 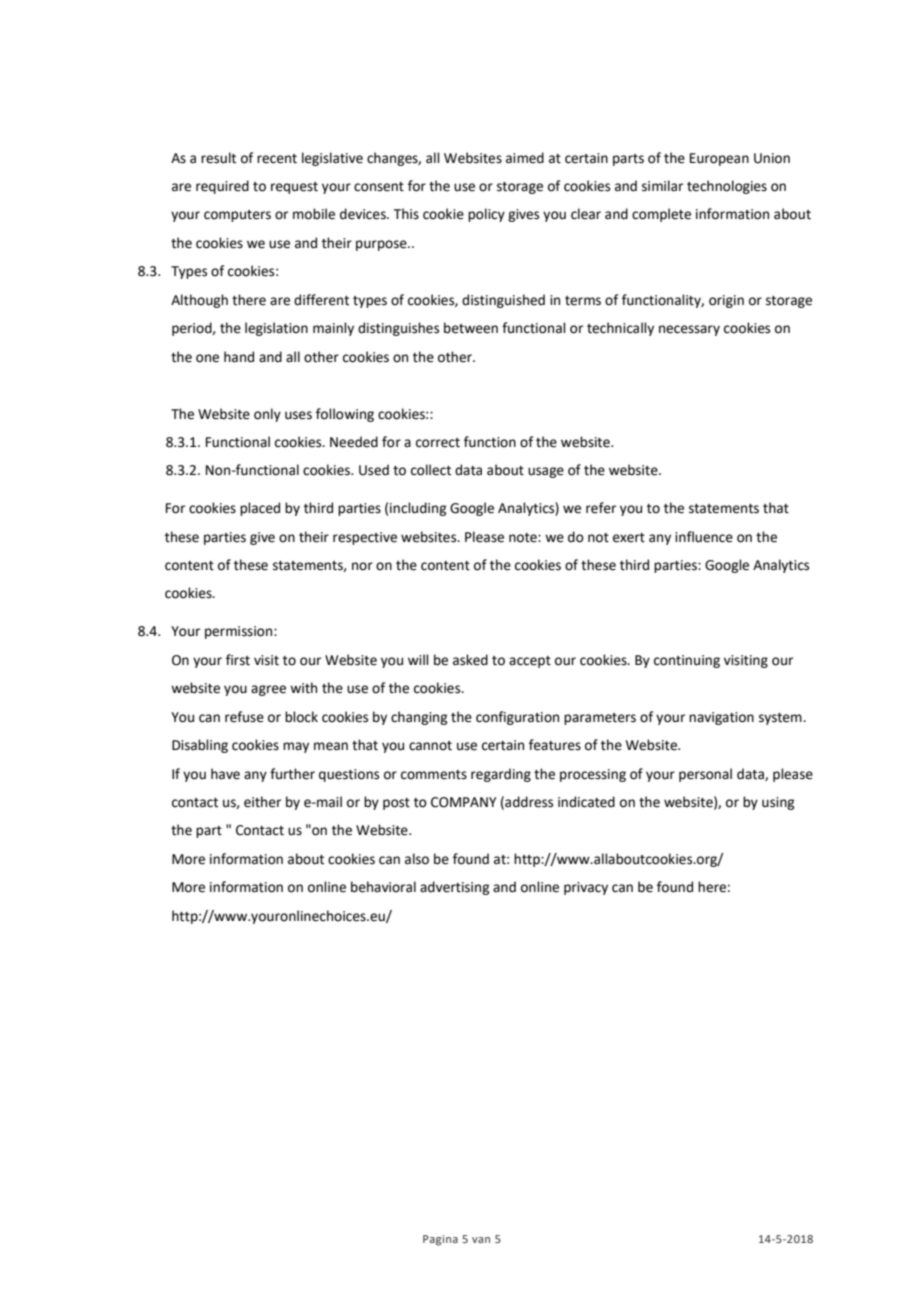 What do you see at coordinates (294, 188) in the page?
I see `request` at bounding box center [294, 188].
